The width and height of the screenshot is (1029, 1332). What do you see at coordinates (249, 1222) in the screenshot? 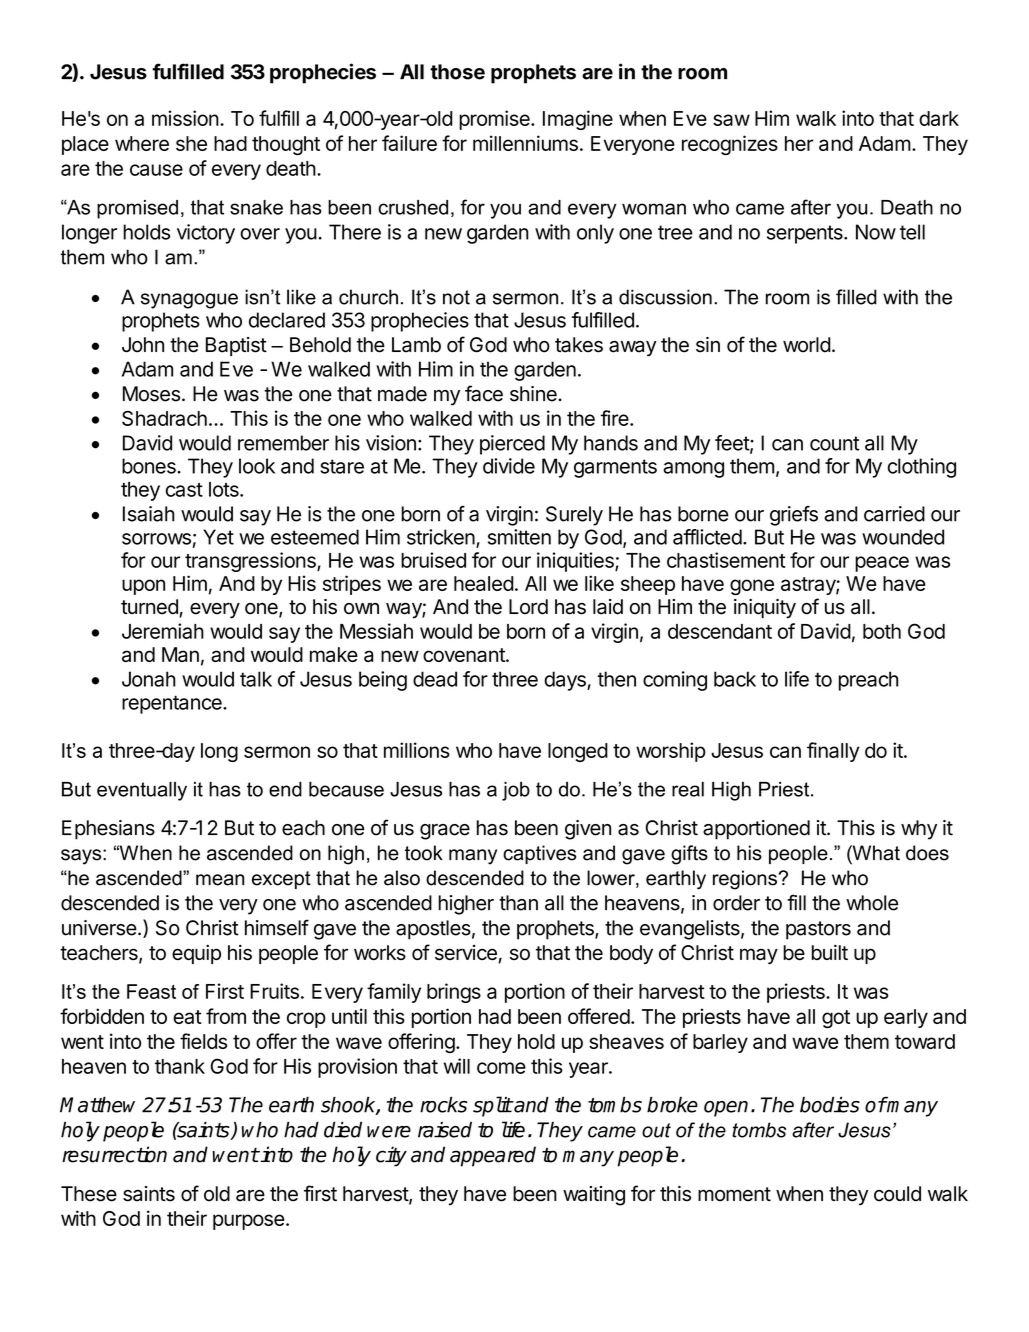
I see `purpose` at bounding box center [249, 1222].
